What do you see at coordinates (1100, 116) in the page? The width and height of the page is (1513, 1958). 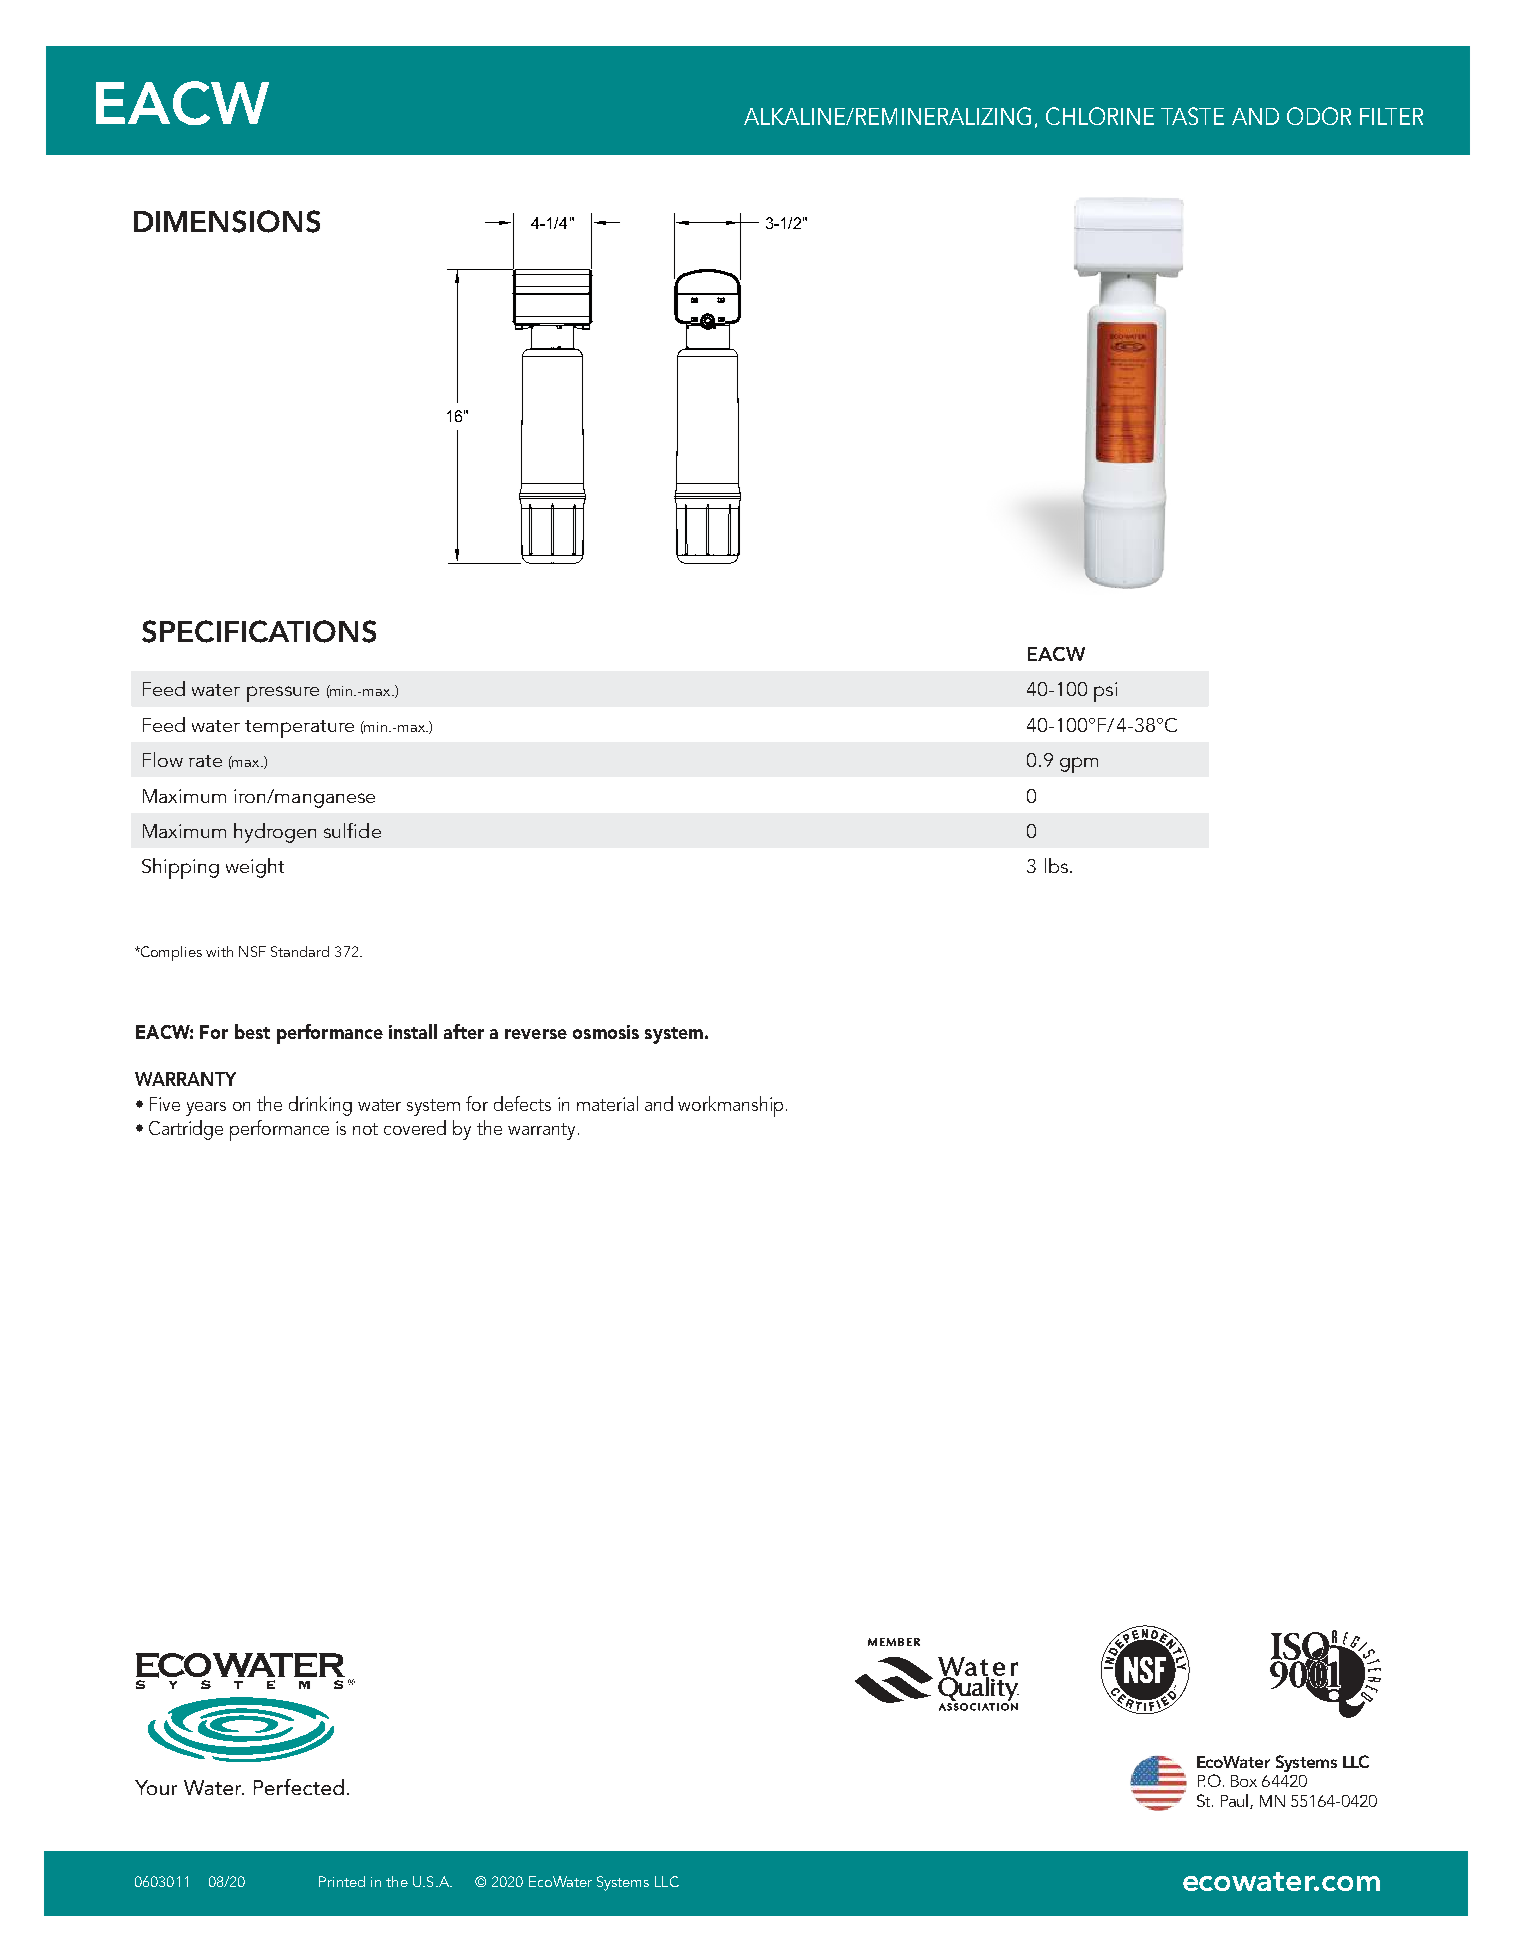 I see `CHLORINE` at bounding box center [1100, 116].
